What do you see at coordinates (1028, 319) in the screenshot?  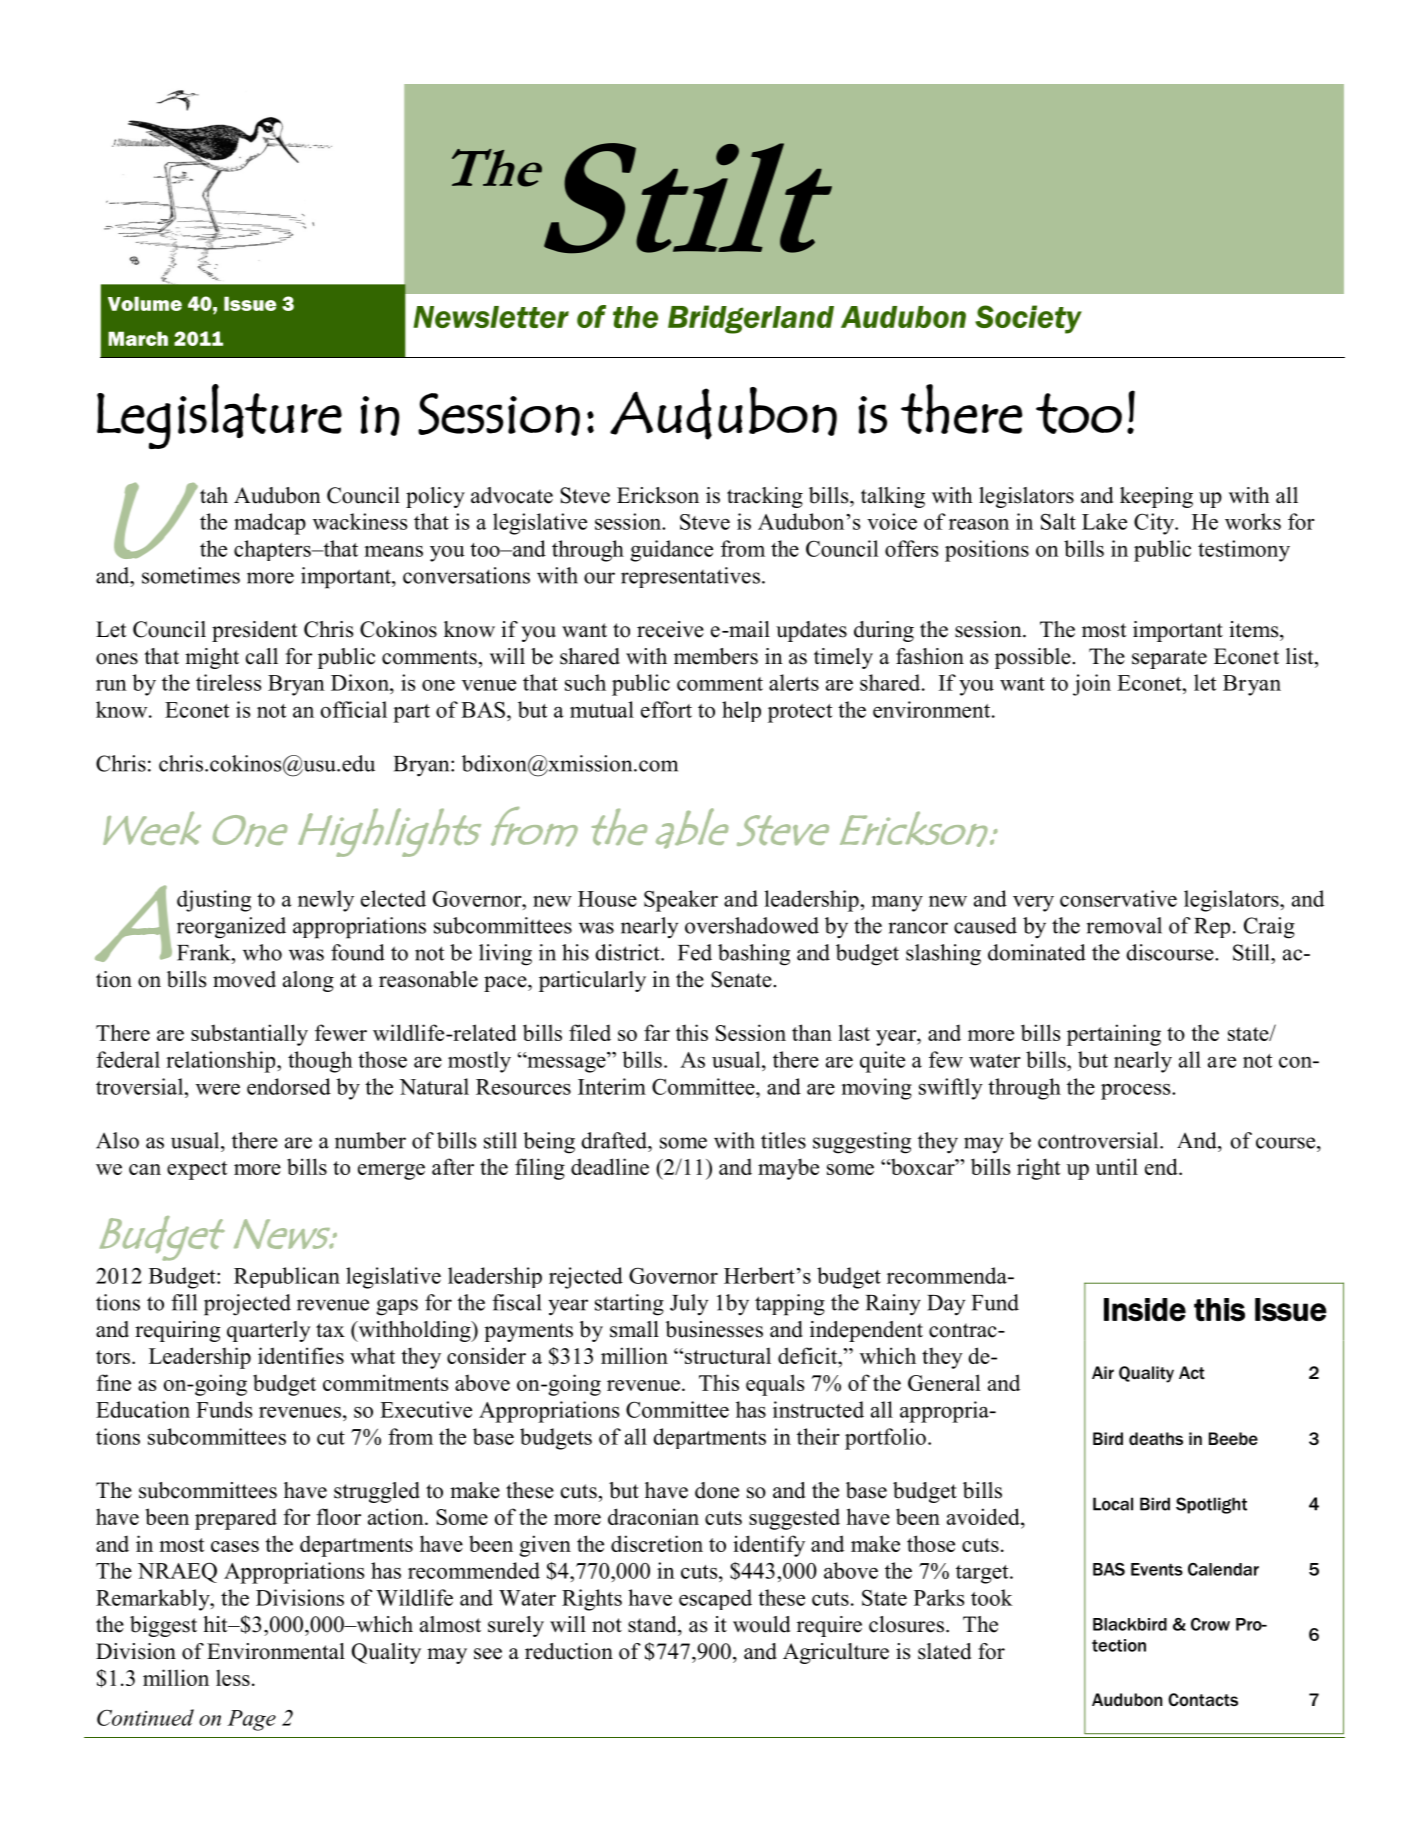 I see `Society` at bounding box center [1028, 319].
